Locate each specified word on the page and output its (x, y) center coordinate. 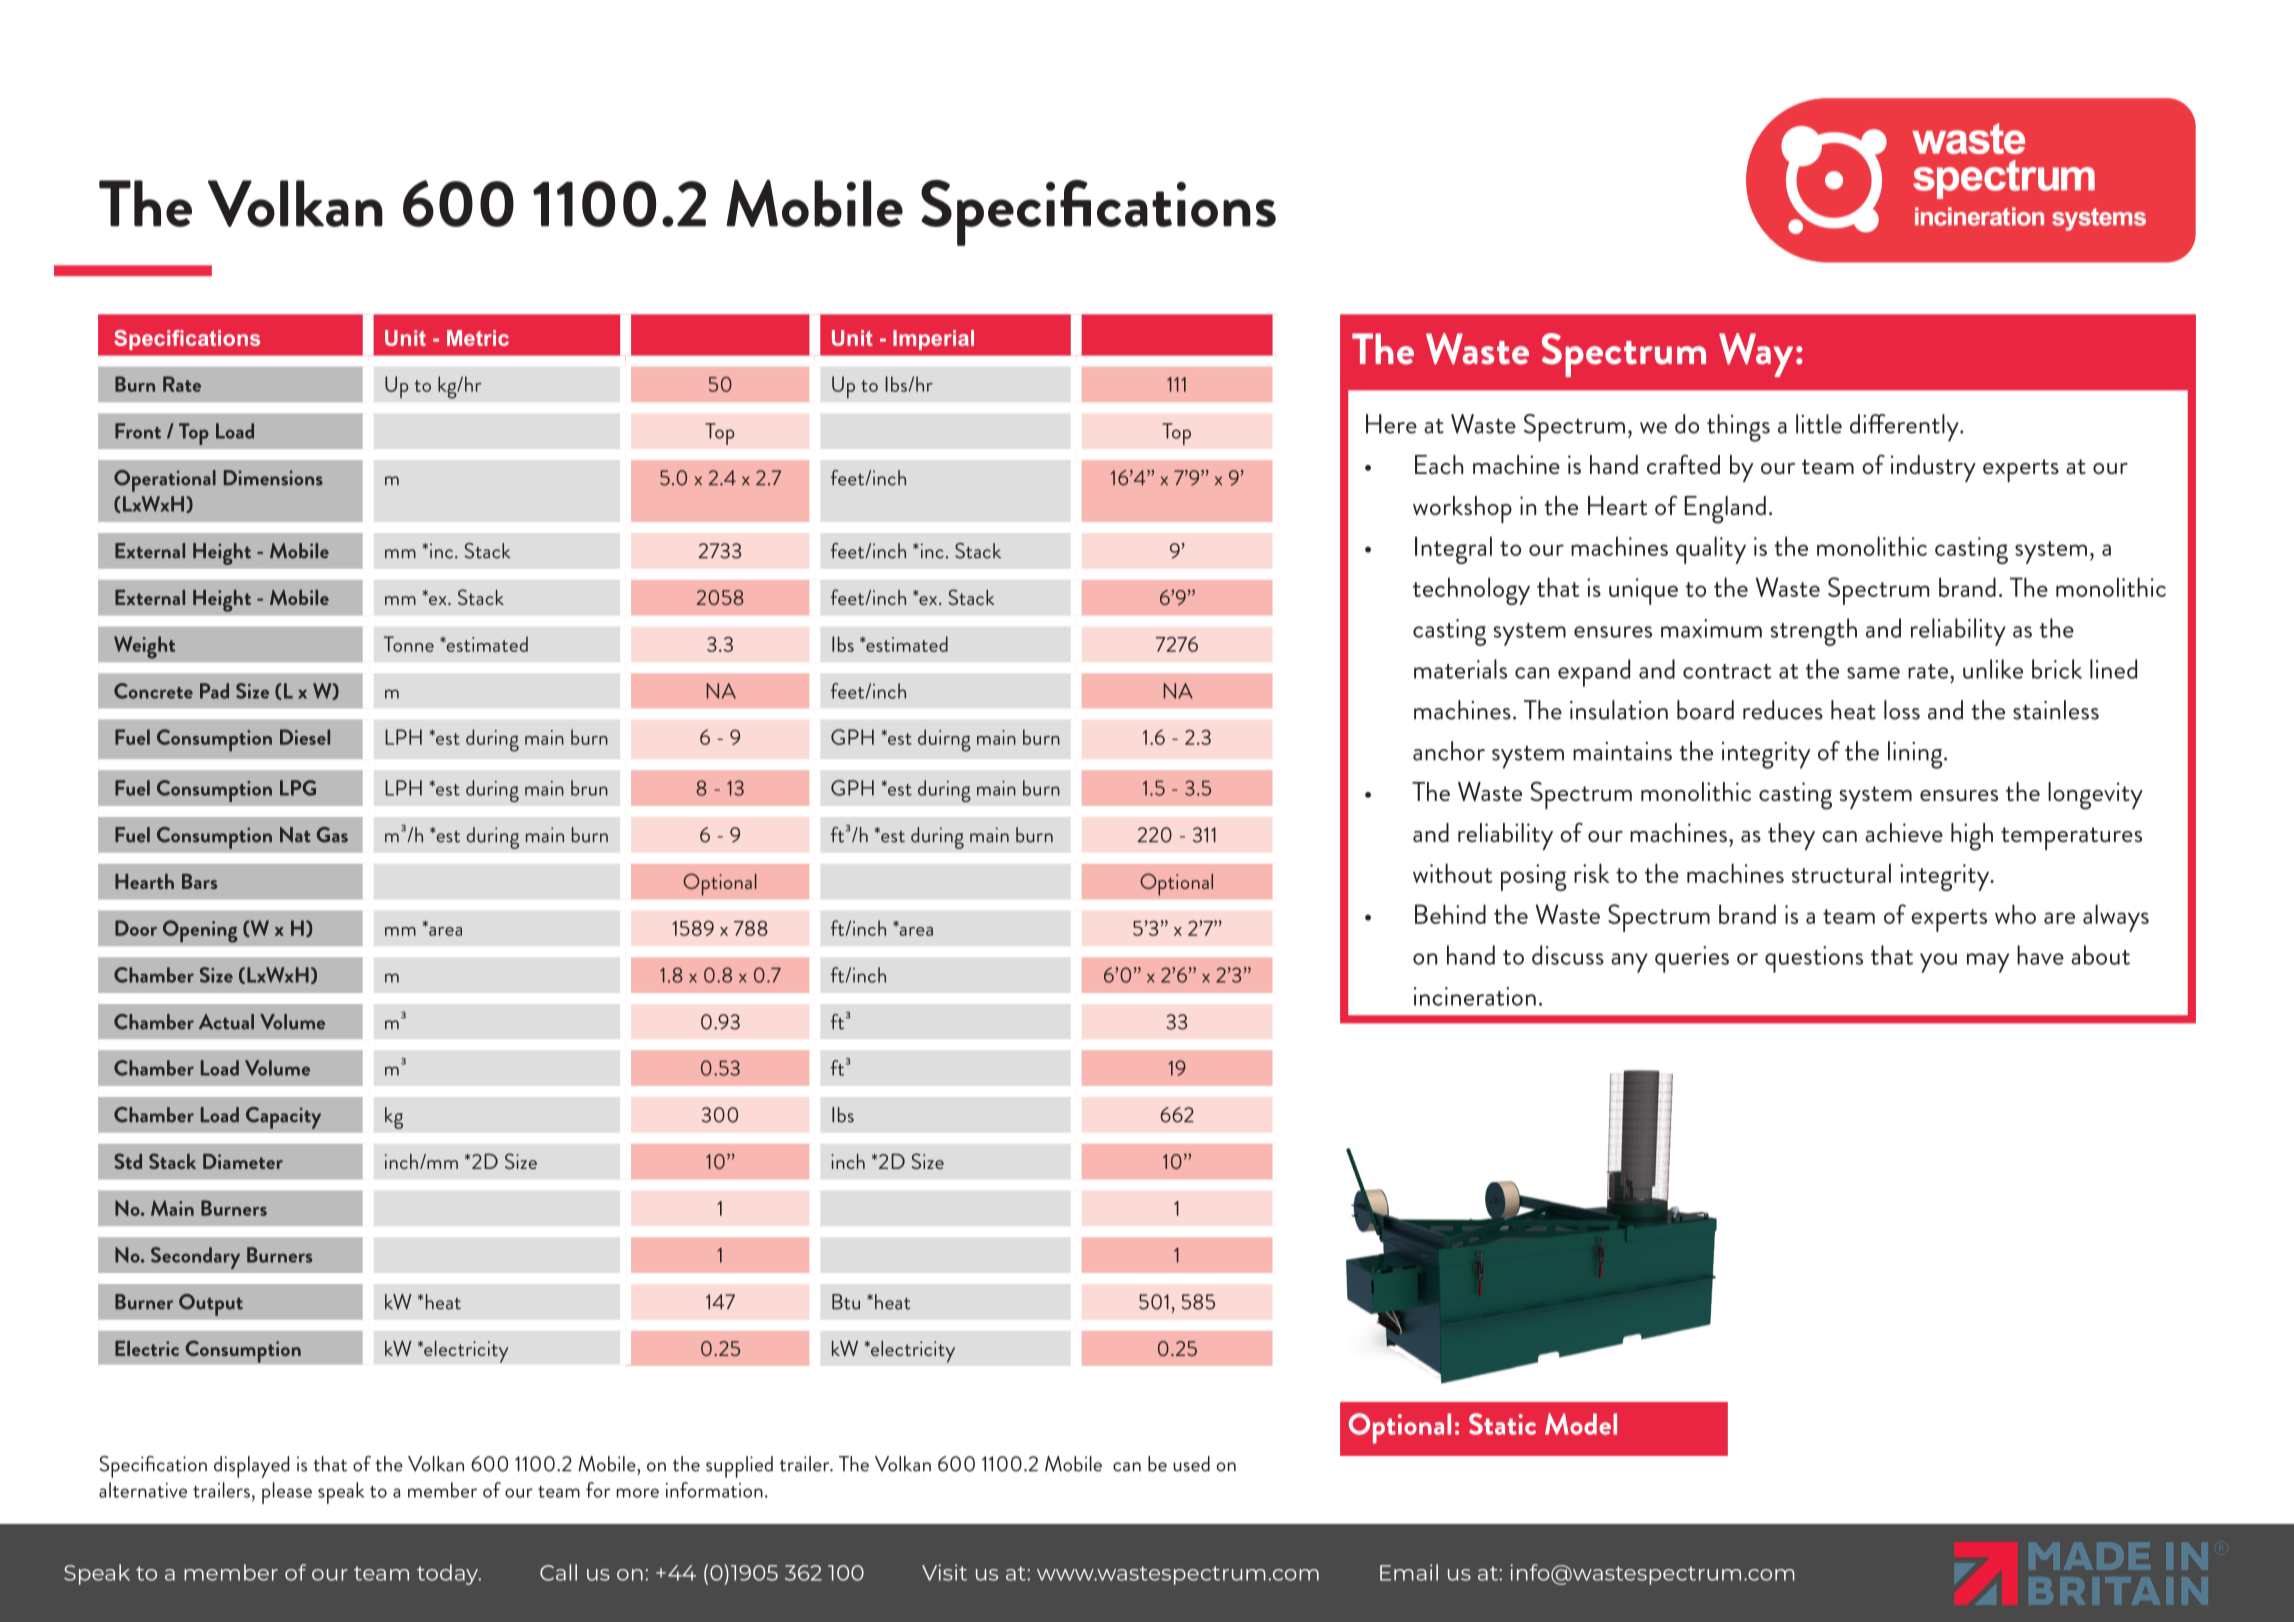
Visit (944, 1572)
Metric (478, 338)
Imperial (933, 340)
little (1819, 424)
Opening (200, 931)
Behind (1450, 914)
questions (1814, 959)
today (449, 1574)
